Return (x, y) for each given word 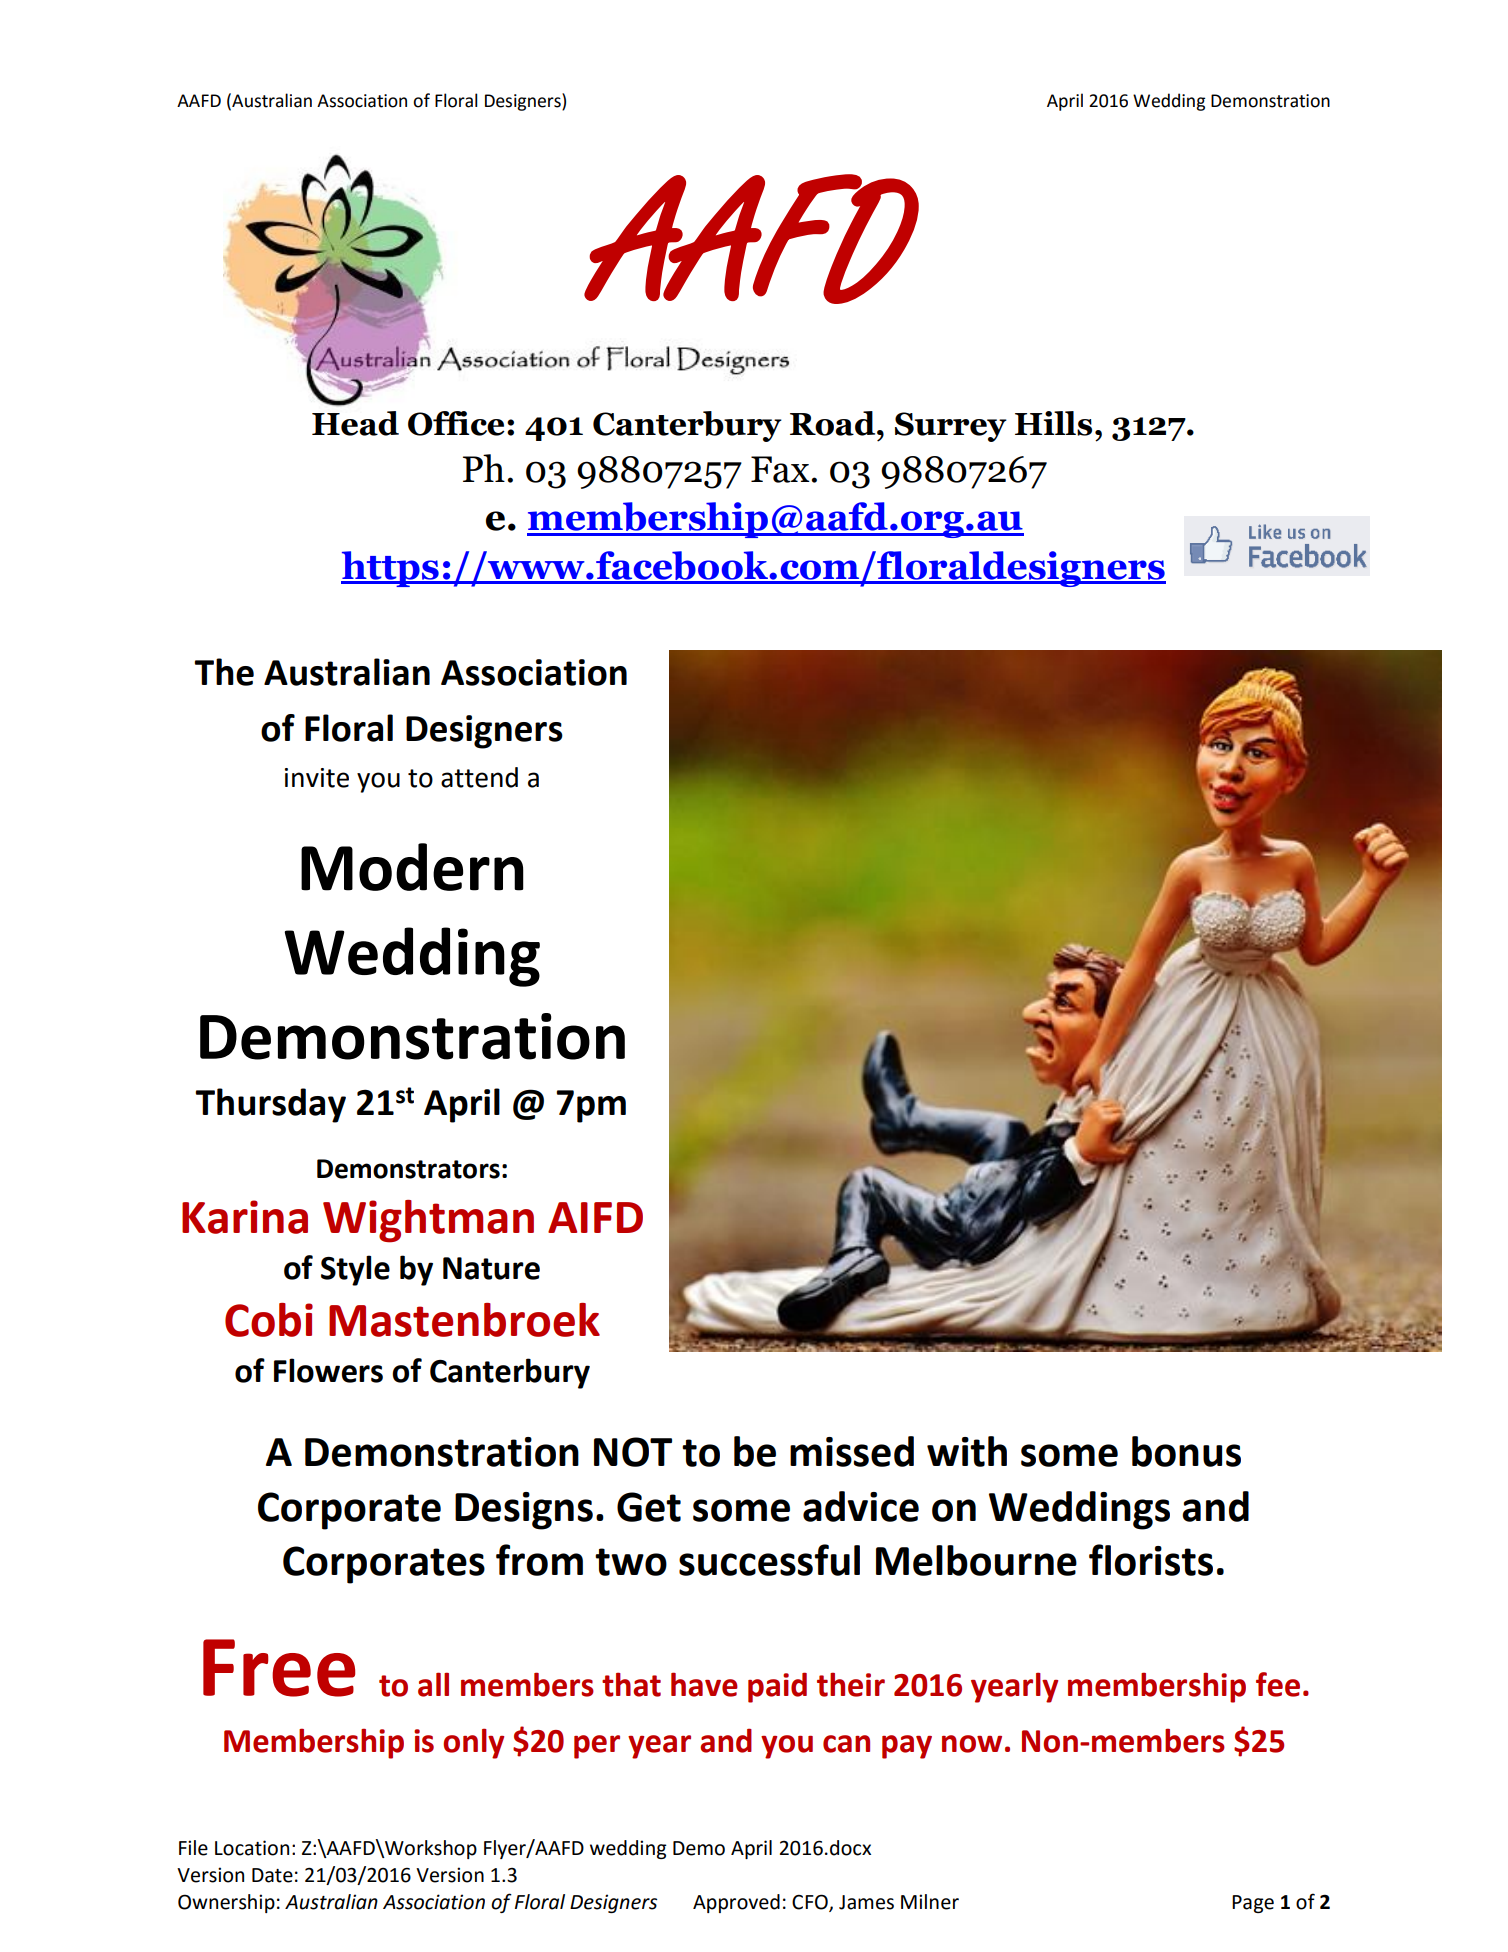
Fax (780, 469)
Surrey (951, 427)
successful (769, 1560)
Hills (1053, 423)
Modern (412, 867)
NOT (633, 1452)
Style (355, 1270)
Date (272, 1875)
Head (355, 423)
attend (479, 777)
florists (1151, 1560)
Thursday (270, 1105)
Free (279, 1668)
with (967, 1451)
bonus (1186, 1451)
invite (317, 778)
